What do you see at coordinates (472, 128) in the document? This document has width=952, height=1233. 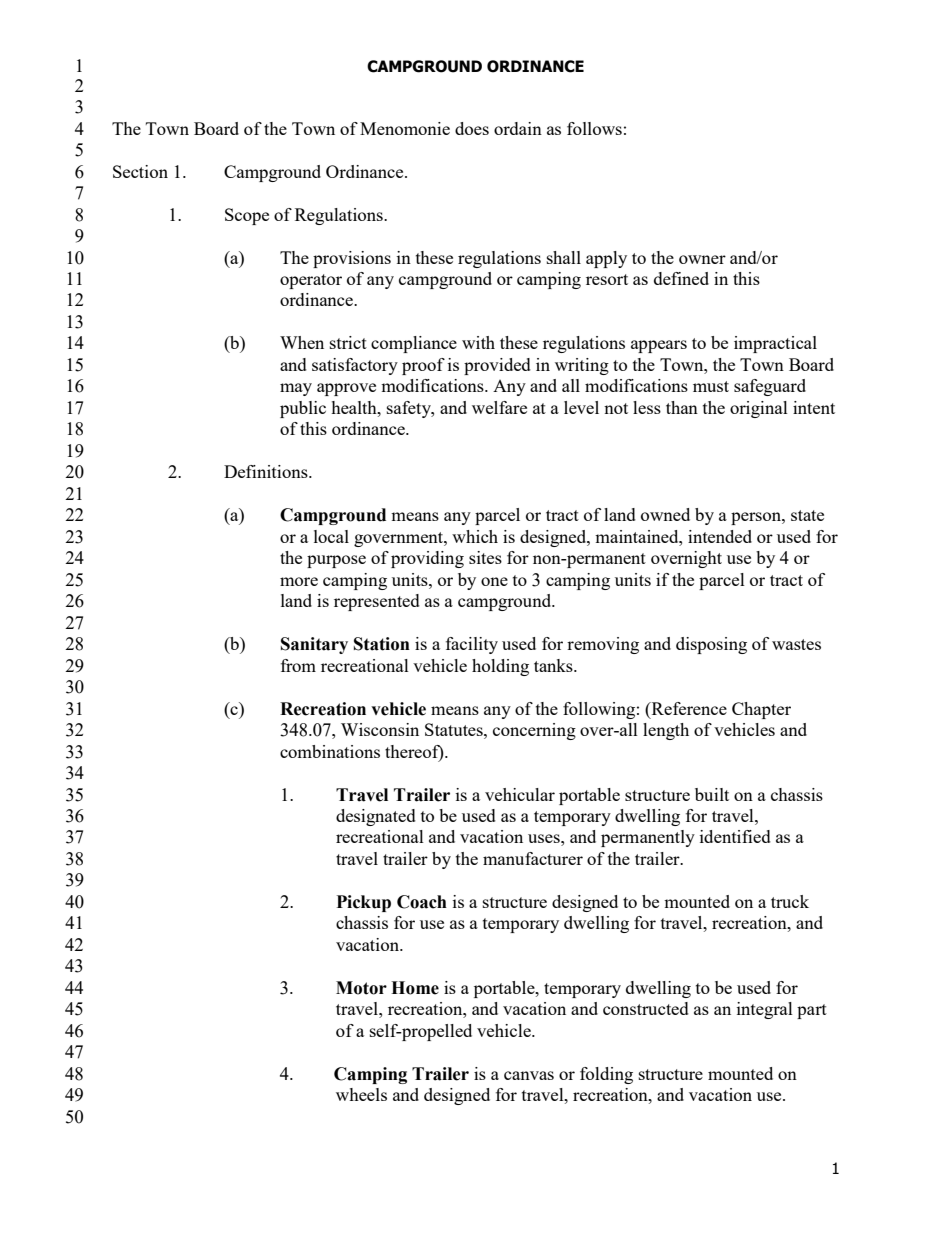 I see `does` at bounding box center [472, 128].
